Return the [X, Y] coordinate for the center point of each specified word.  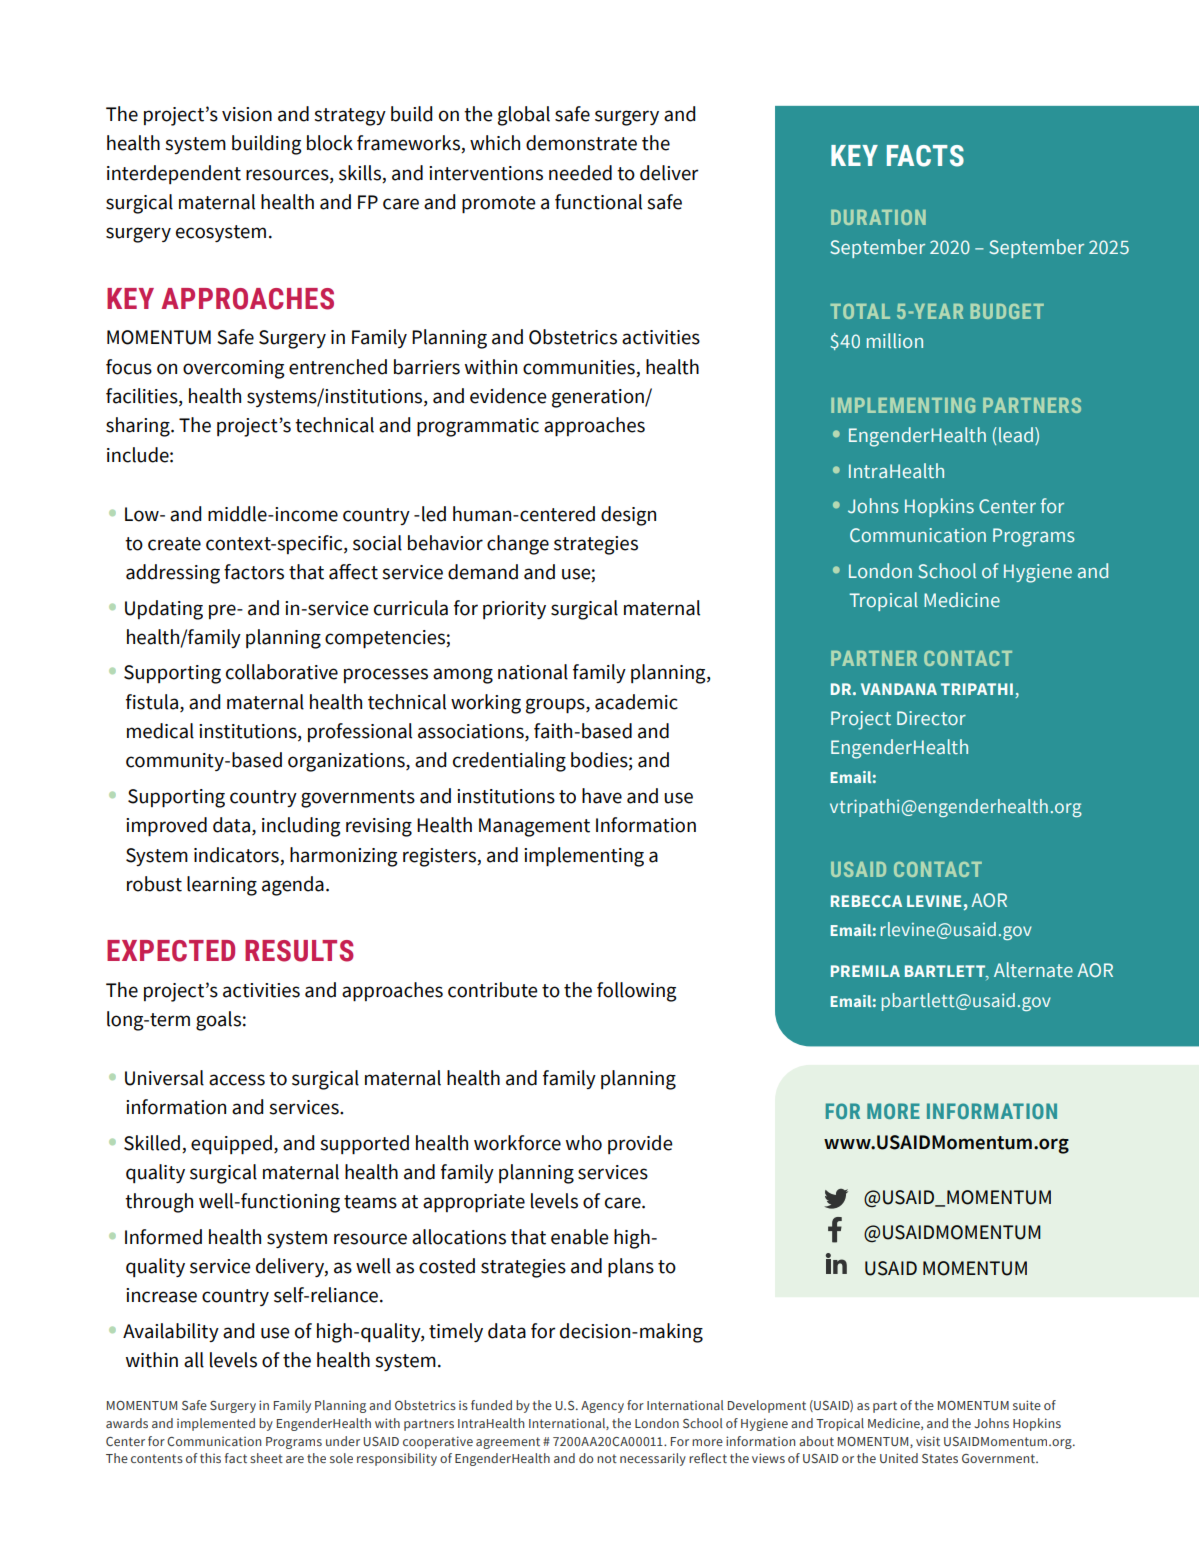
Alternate [1033, 969]
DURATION [878, 217]
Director [931, 718]
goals [218, 1021]
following [636, 992]
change [518, 545]
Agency [602, 1407]
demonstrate [581, 143]
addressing [173, 574]
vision [247, 114]
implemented [216, 1424]
